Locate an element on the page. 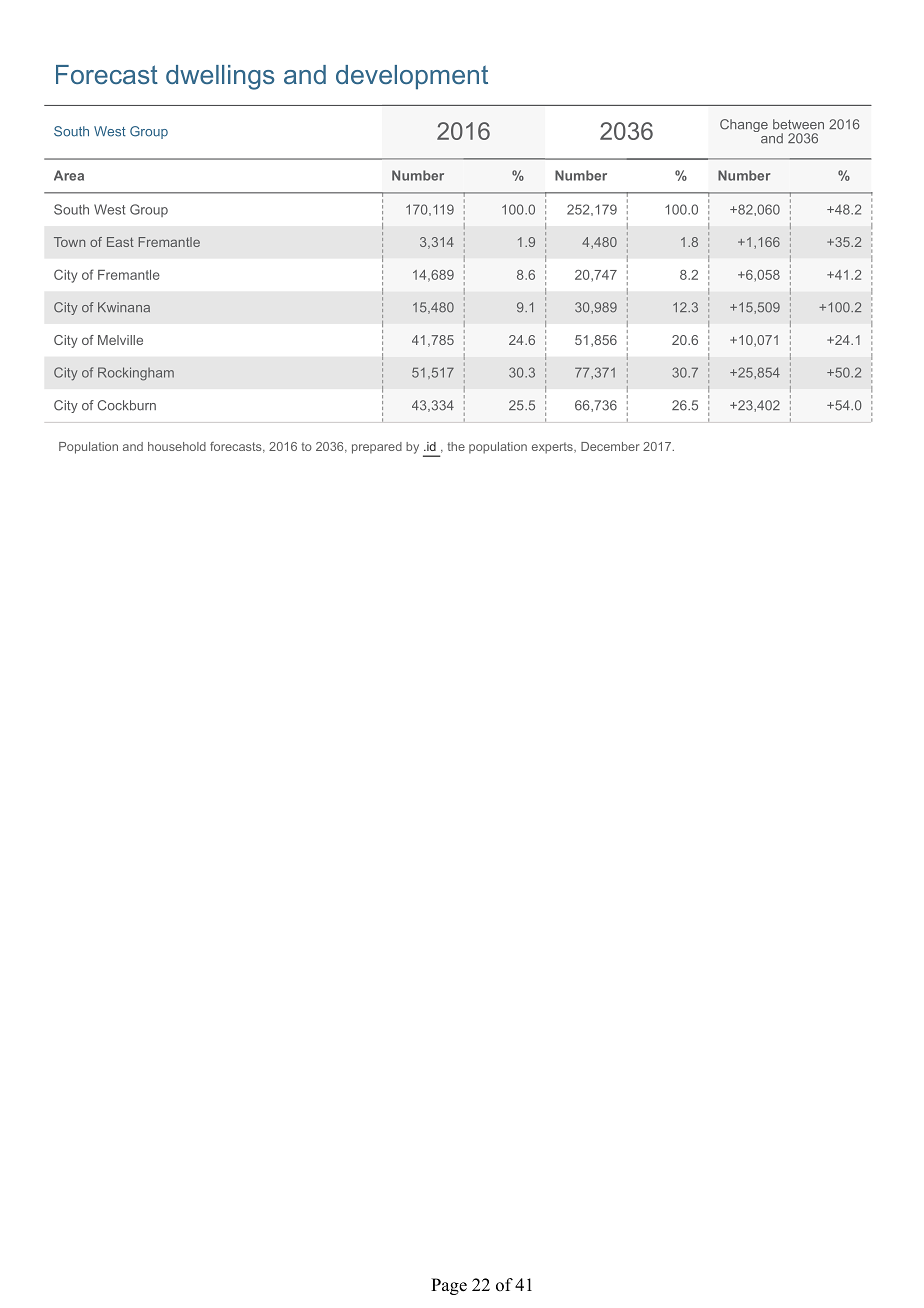 This page has width=924, height=1308. dwellings is located at coordinates (220, 77).
